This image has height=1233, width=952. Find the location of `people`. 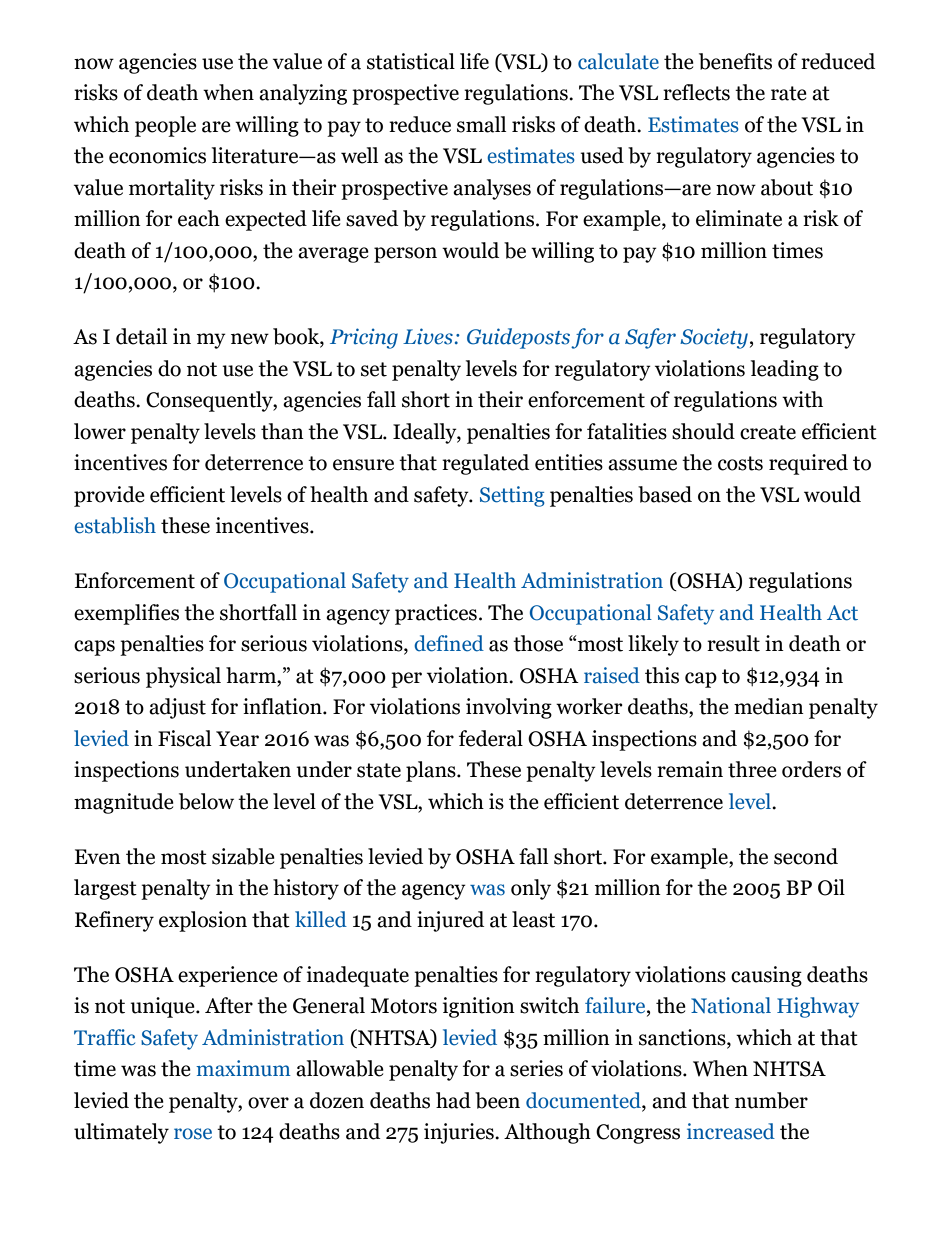

people is located at coordinates (165, 126).
